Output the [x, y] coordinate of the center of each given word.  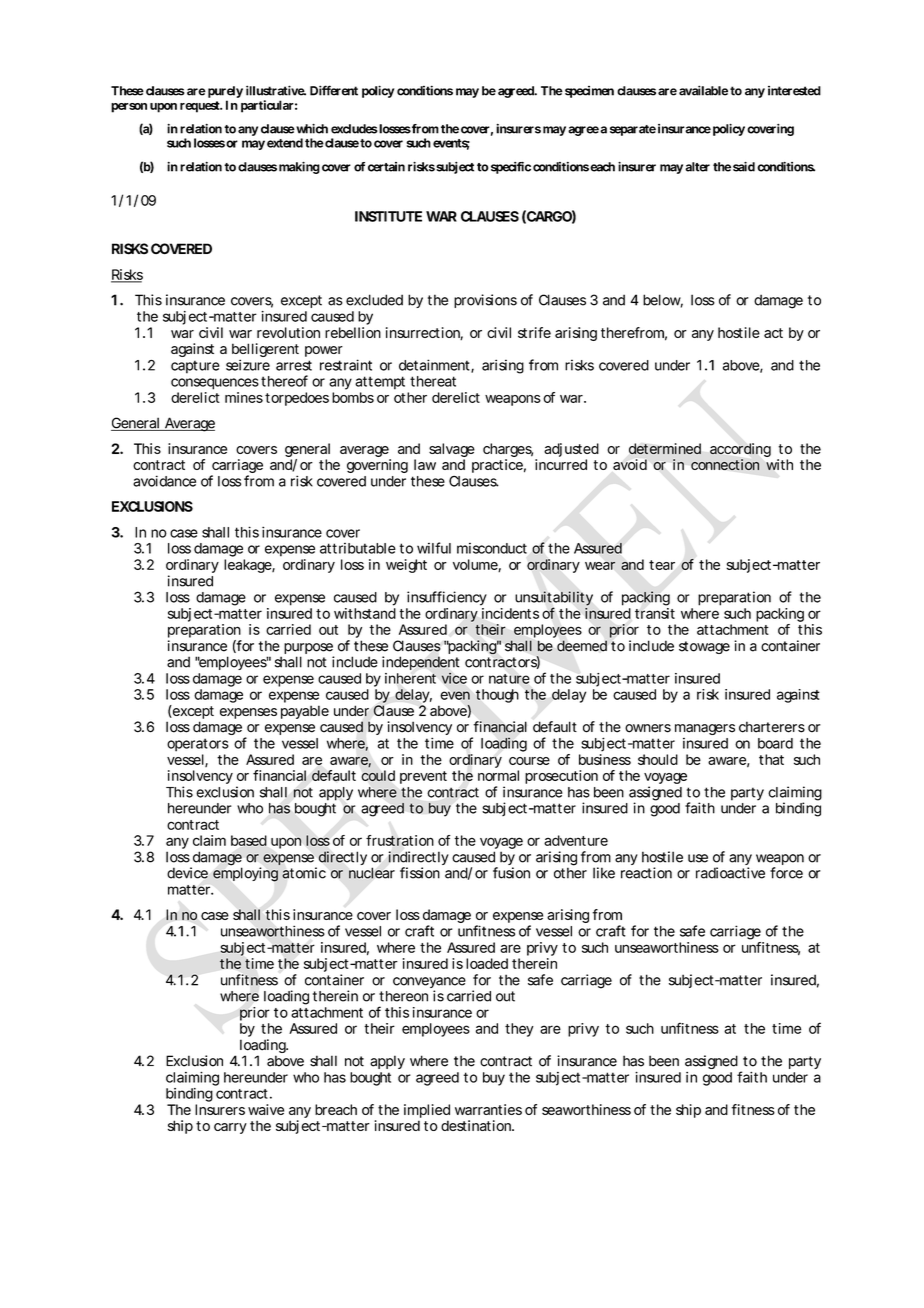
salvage [452, 451]
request [201, 107]
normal [498, 775]
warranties [488, 1109]
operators [198, 745]
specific [509, 168]
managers [705, 729]
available [703, 90]
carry [230, 1128]
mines [244, 397]
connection [725, 464]
